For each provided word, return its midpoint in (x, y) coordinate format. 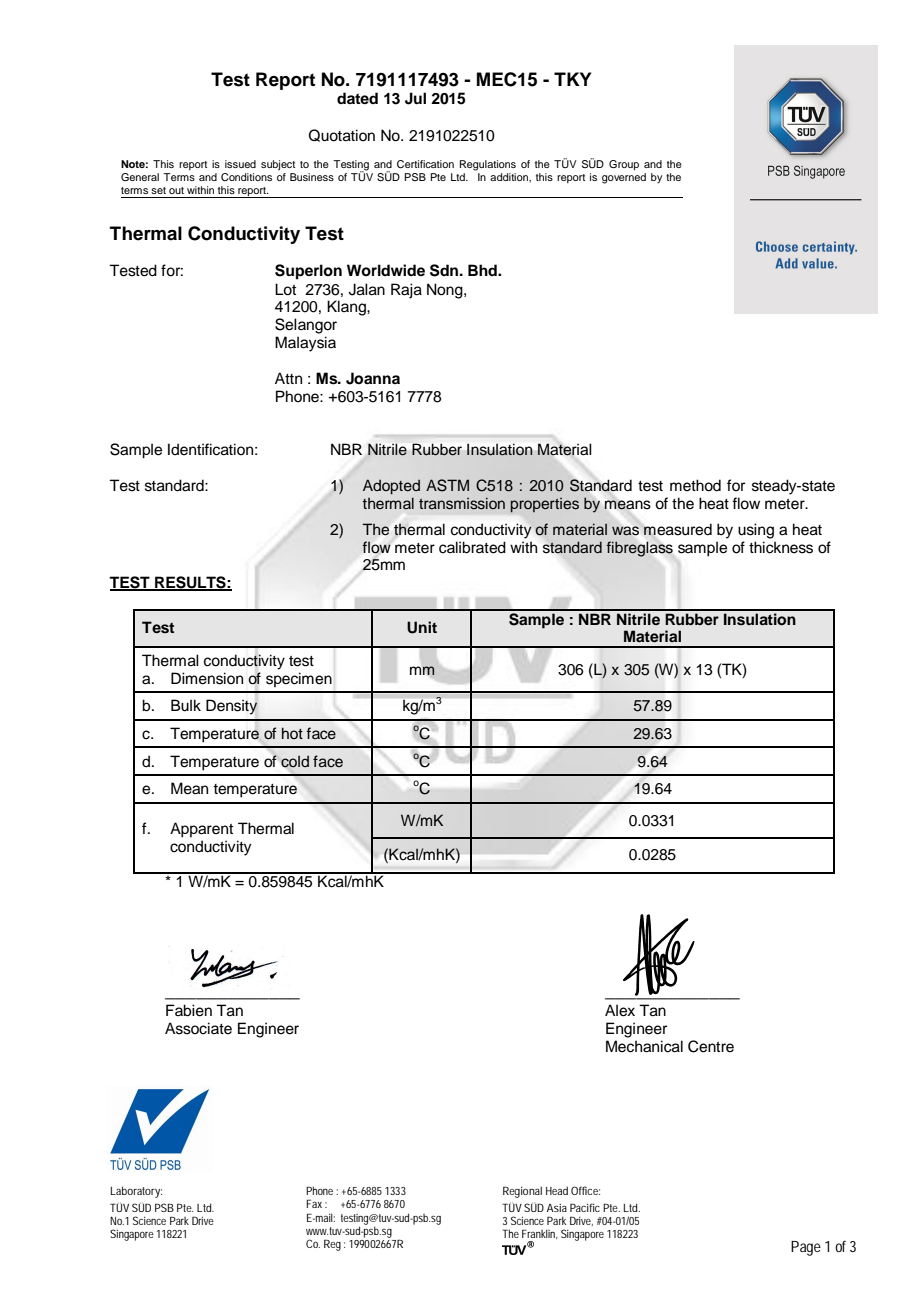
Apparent (201, 830)
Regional (522, 1192)
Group (624, 165)
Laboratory (136, 1192)
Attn (288, 378)
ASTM (447, 485)
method (695, 485)
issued (240, 164)
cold (295, 762)
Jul (415, 98)
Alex (620, 1010)
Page (806, 1248)
